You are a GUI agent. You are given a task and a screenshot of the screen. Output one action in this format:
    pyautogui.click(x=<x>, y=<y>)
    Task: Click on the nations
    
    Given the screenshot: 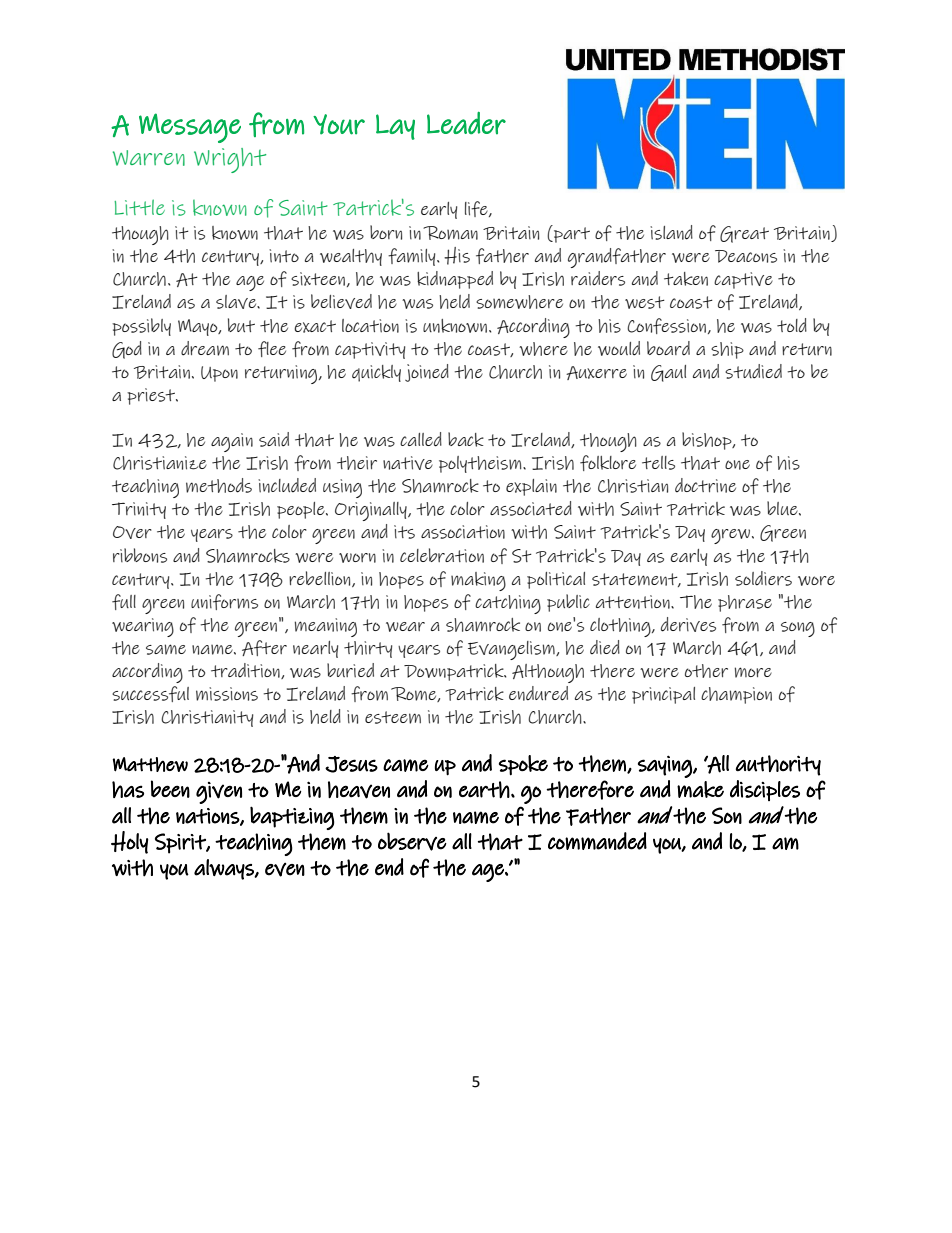 What is the action you would take?
    pyautogui.click(x=208, y=817)
